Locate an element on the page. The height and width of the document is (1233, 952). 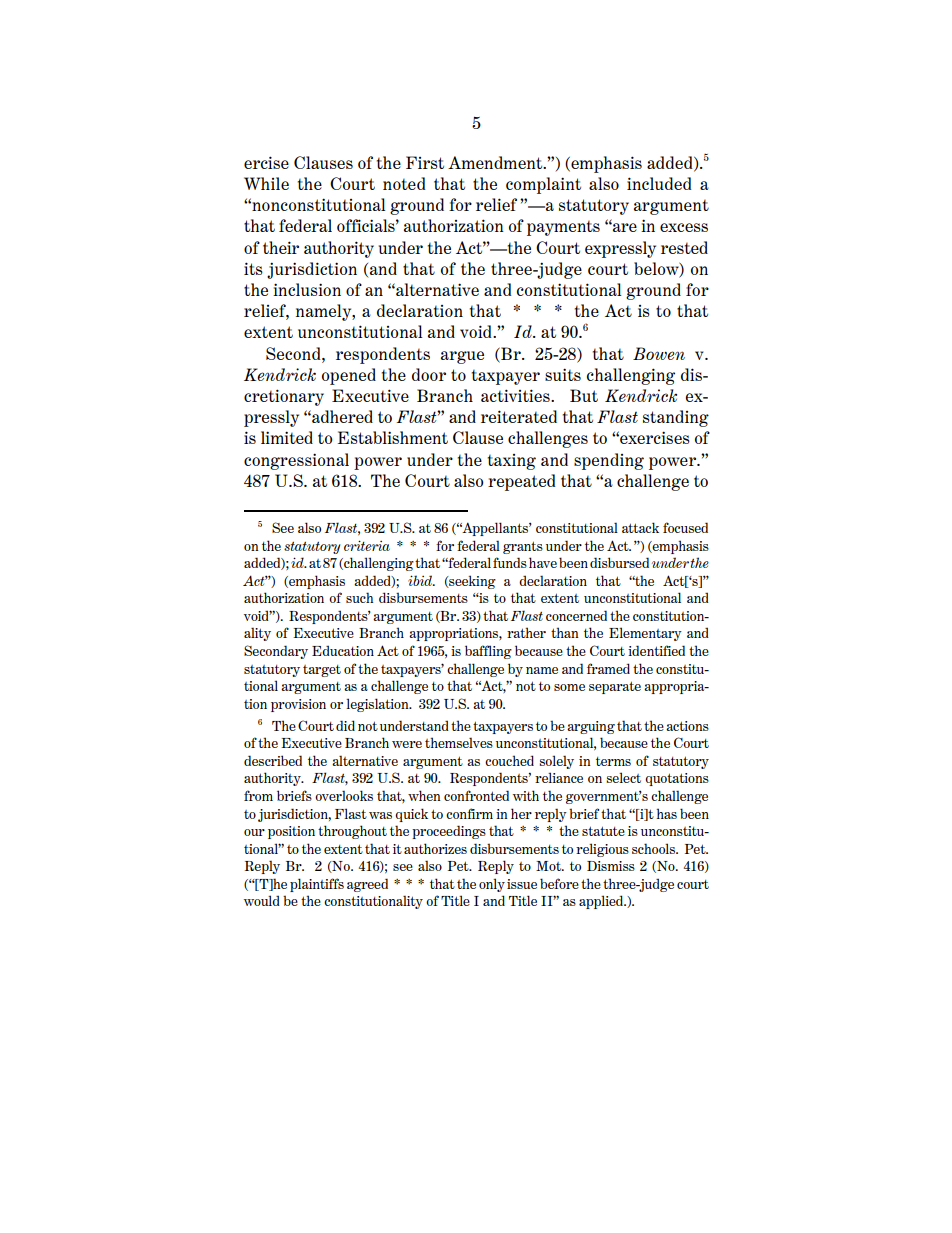
included is located at coordinates (659, 183).
